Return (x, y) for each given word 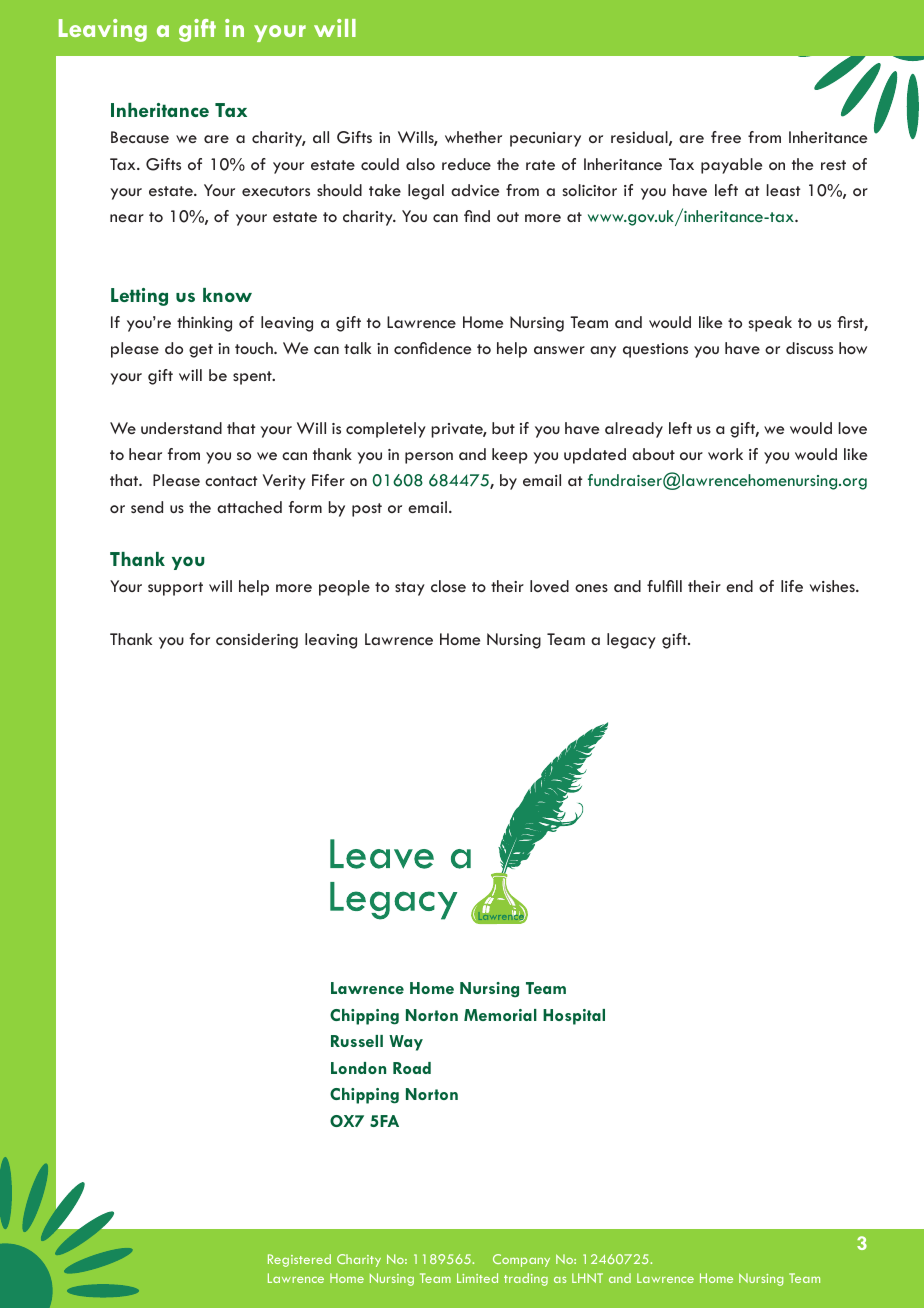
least (783, 190)
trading (526, 1279)
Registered (299, 1260)
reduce (466, 164)
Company (521, 1260)
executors (276, 191)
